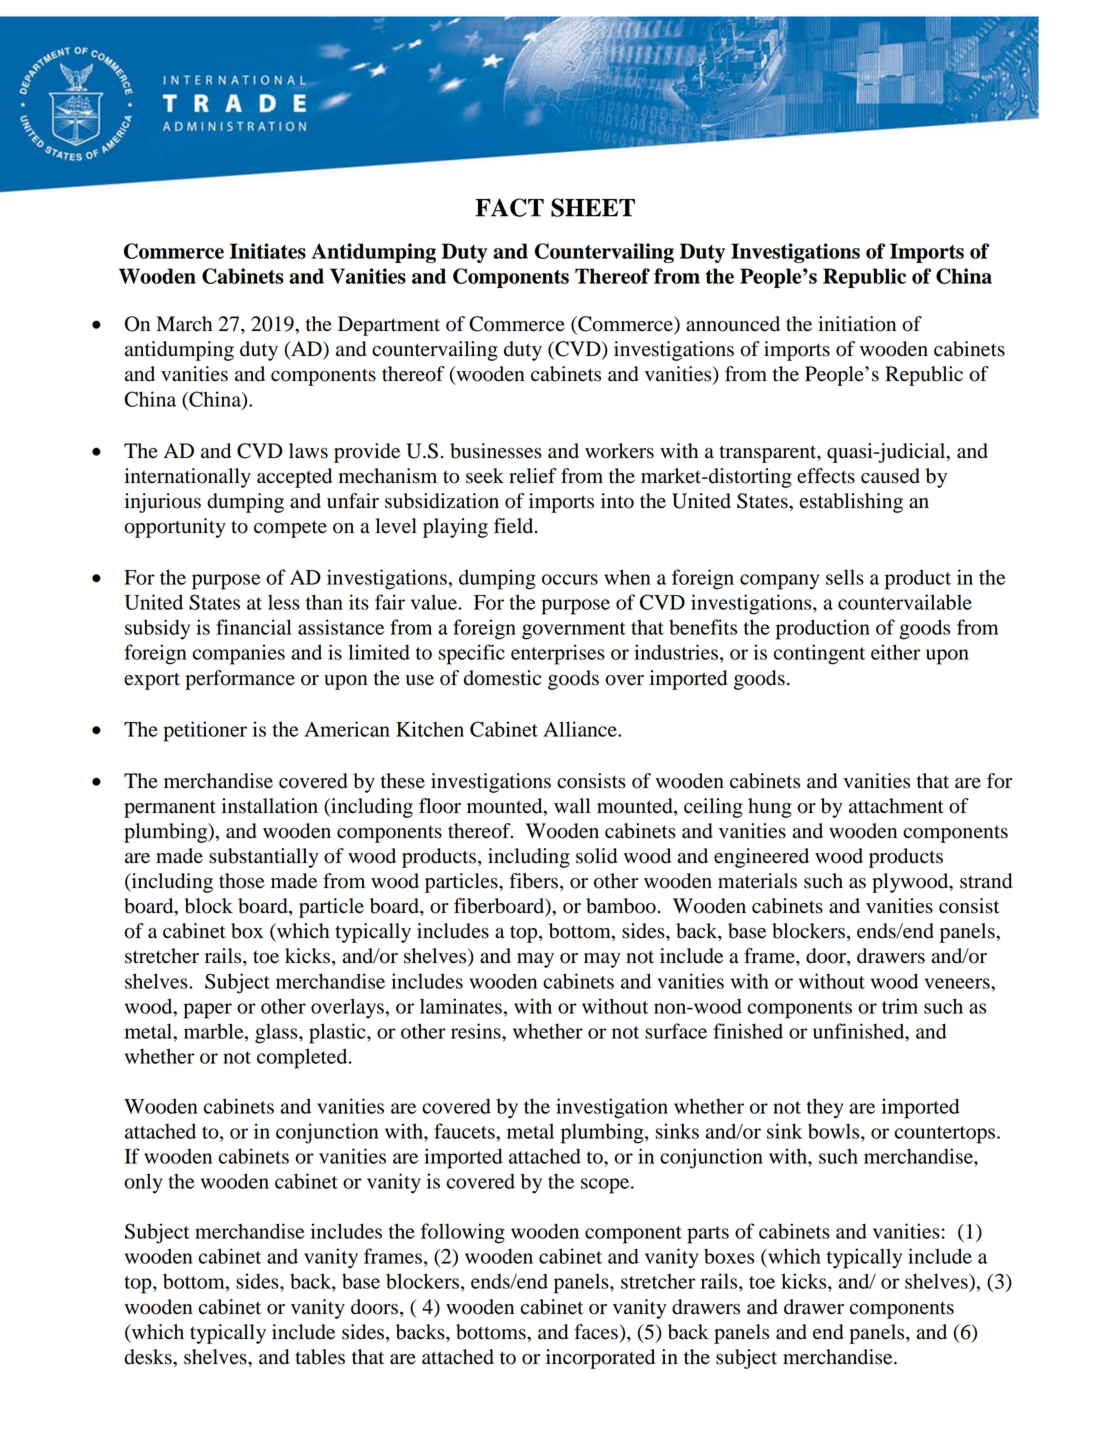 This document has width=1111, height=1437. What do you see at coordinates (270, 806) in the document?
I see `installation` at bounding box center [270, 806].
